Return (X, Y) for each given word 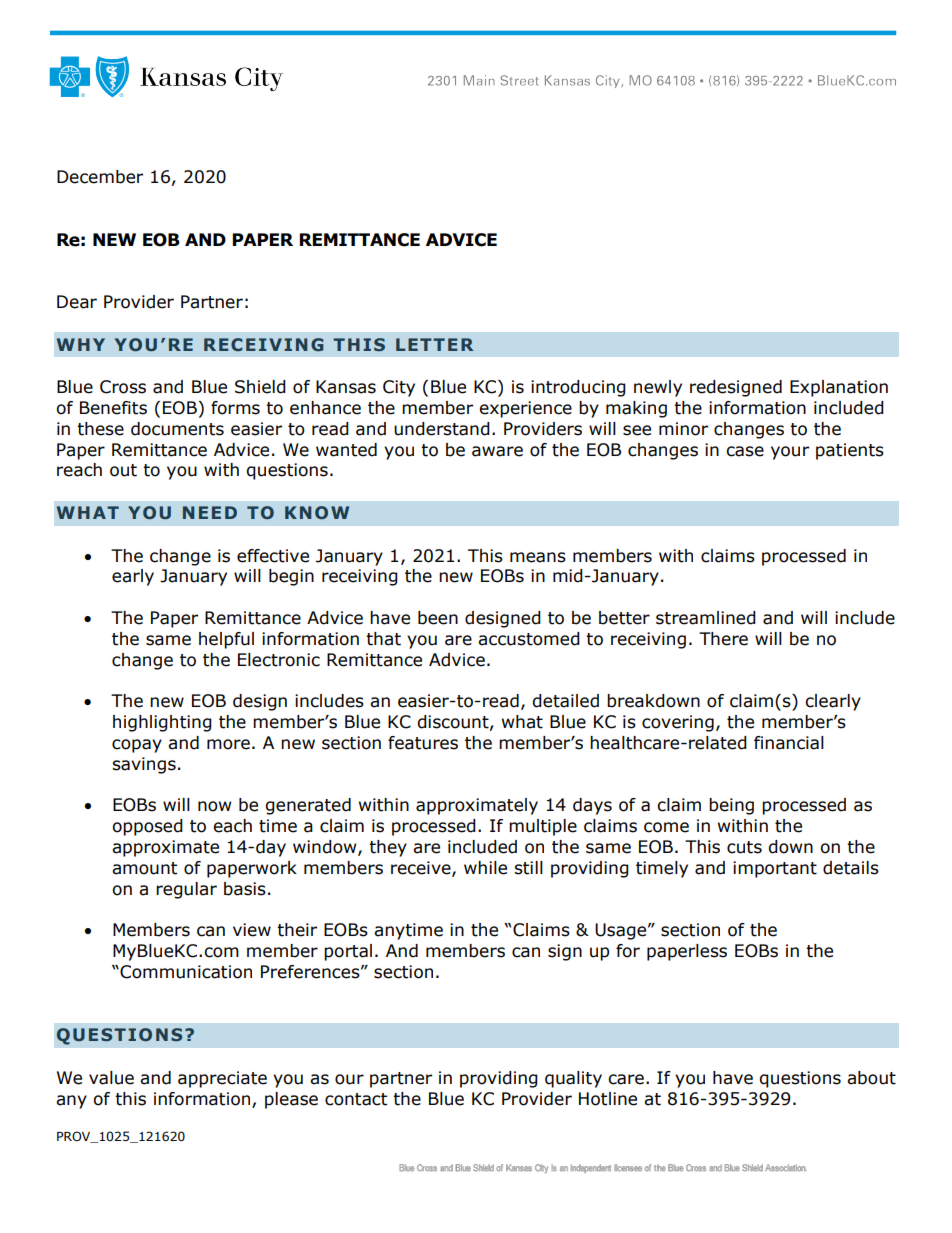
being (731, 806)
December (100, 177)
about (871, 1078)
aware (497, 451)
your (790, 453)
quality (573, 1079)
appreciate (222, 1079)
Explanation (839, 388)
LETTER (434, 344)
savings (144, 765)
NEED (210, 512)
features (423, 743)
